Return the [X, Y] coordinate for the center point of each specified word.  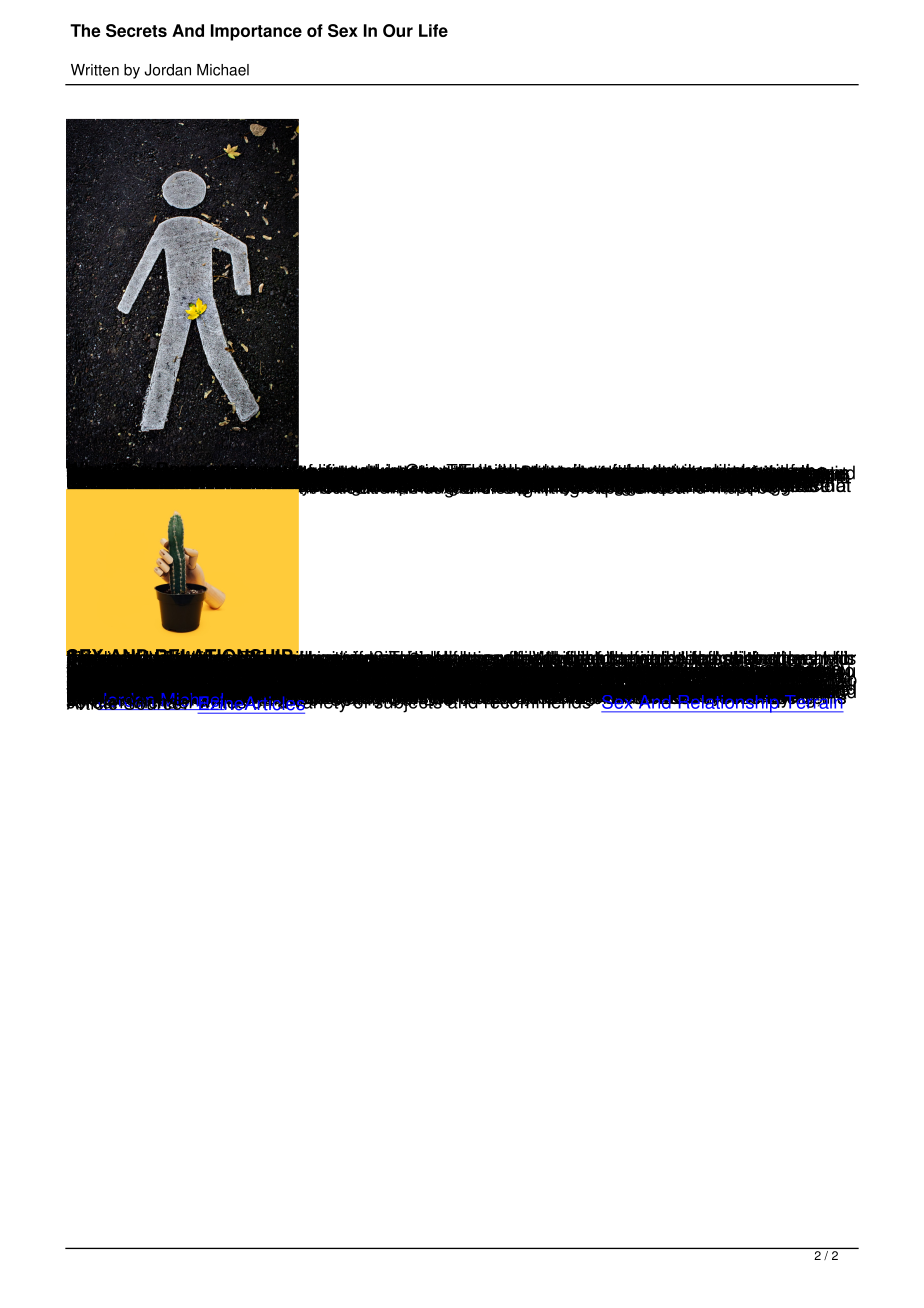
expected [796, 672]
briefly [674, 672]
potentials [793, 672]
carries [680, 689]
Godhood [614, 692]
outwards [596, 675]
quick [604, 675]
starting [621, 674]
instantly [598, 692]
